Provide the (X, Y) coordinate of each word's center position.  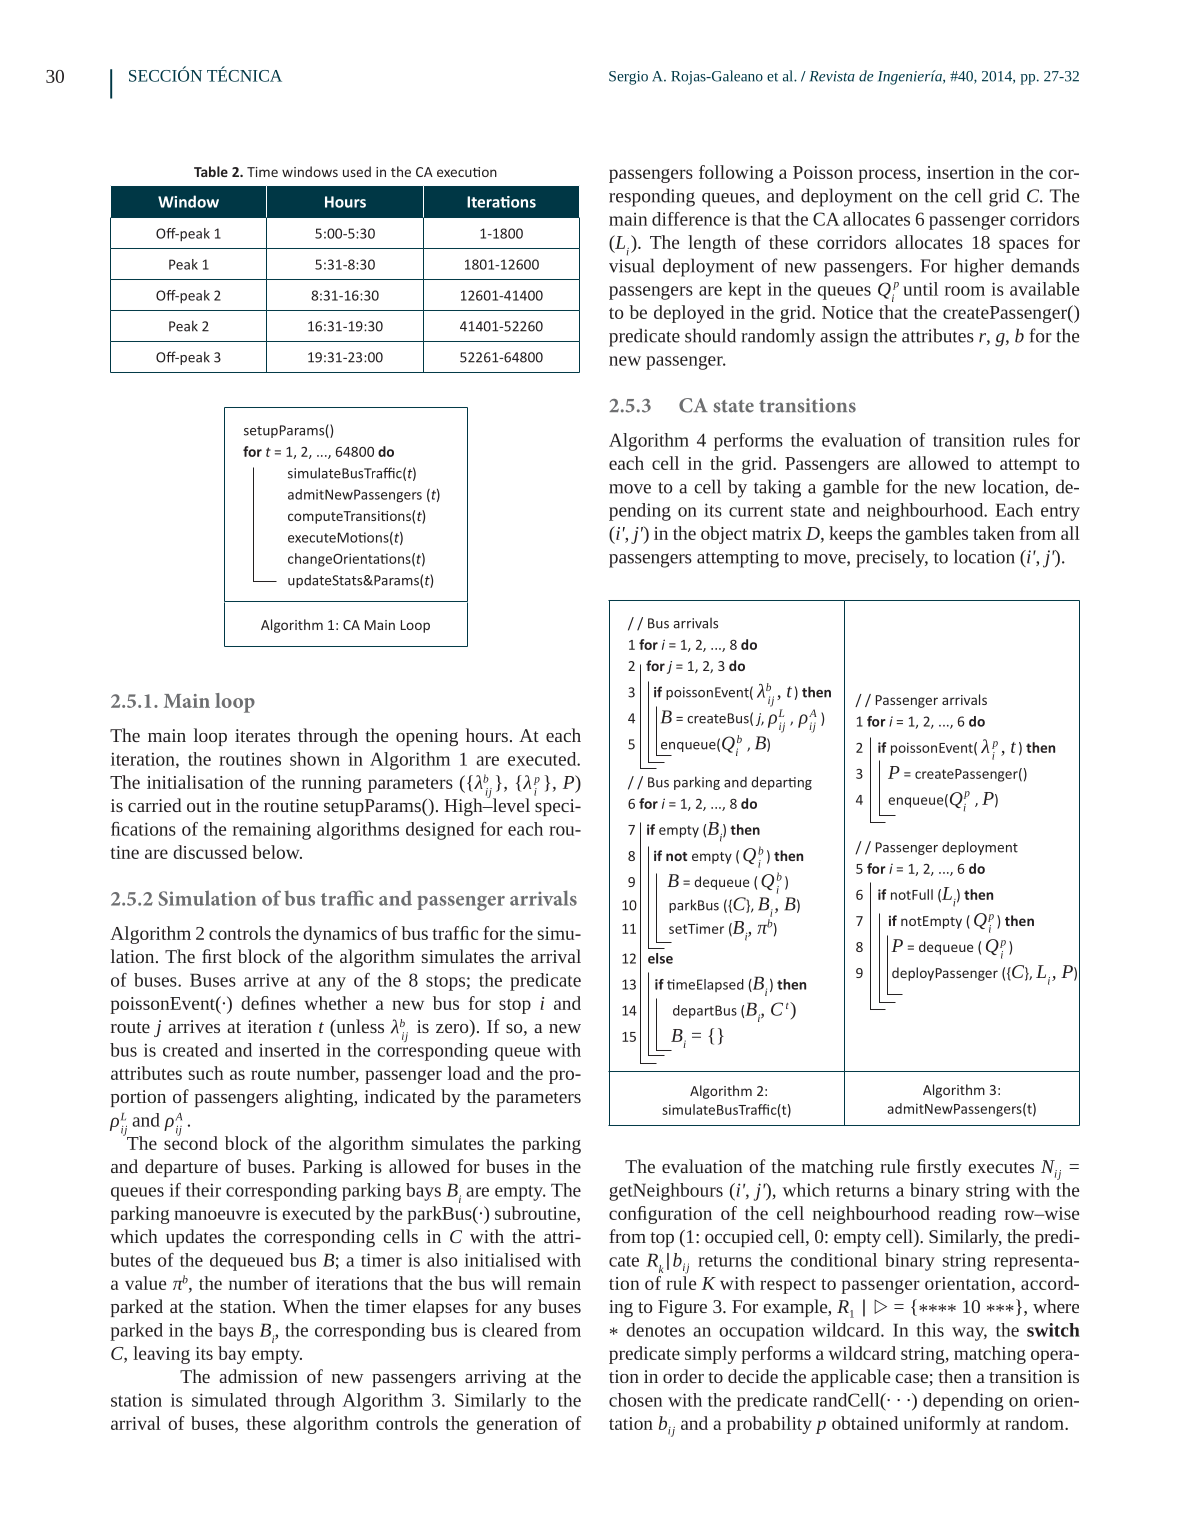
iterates (262, 735)
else (660, 958)
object (724, 535)
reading (967, 1215)
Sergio (628, 78)
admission (258, 1376)
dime (262, 172)
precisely (892, 558)
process (888, 176)
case (912, 1380)
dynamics (340, 935)
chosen (635, 1400)
